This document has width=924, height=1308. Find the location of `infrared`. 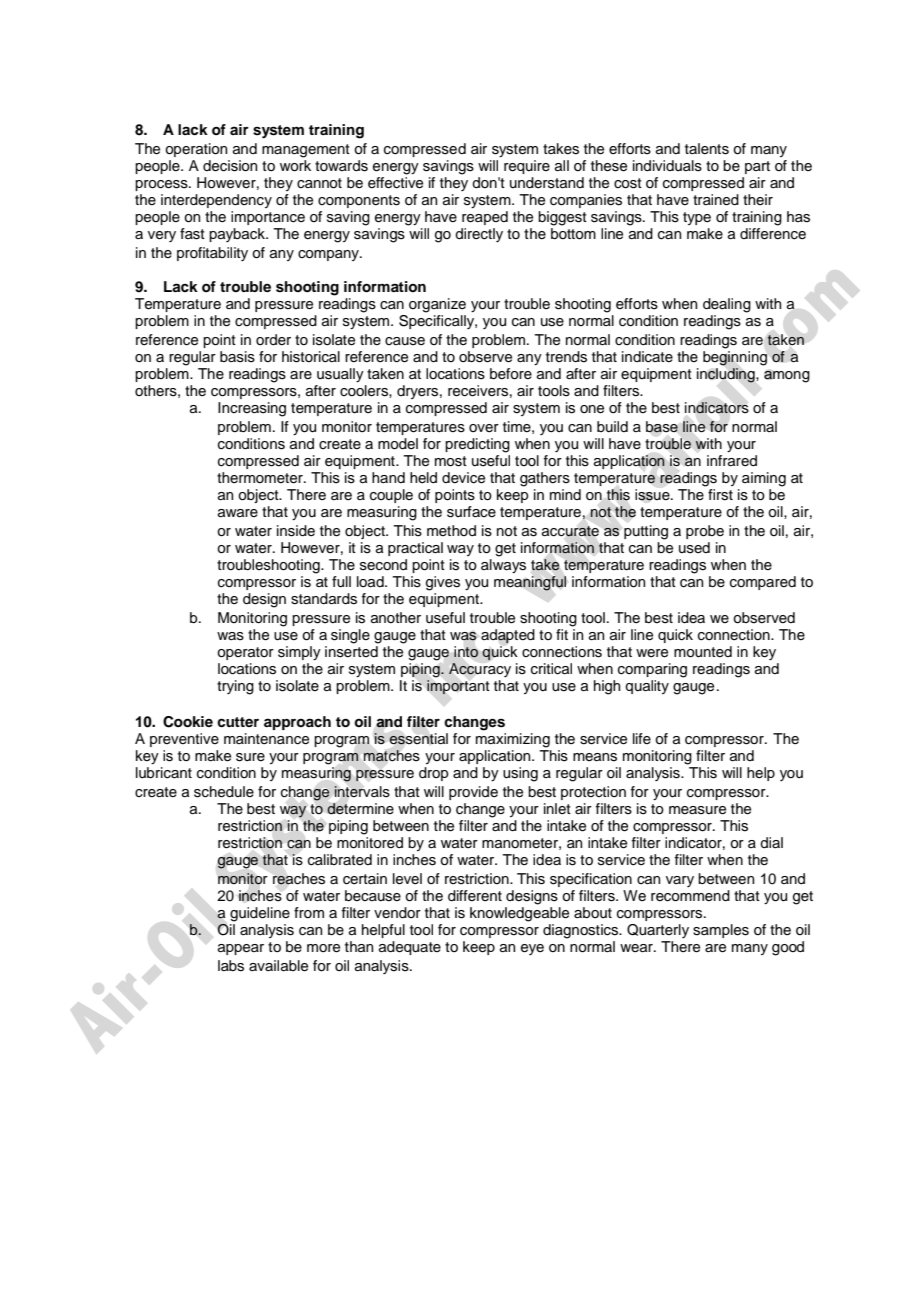

infrared is located at coordinates (732, 460).
